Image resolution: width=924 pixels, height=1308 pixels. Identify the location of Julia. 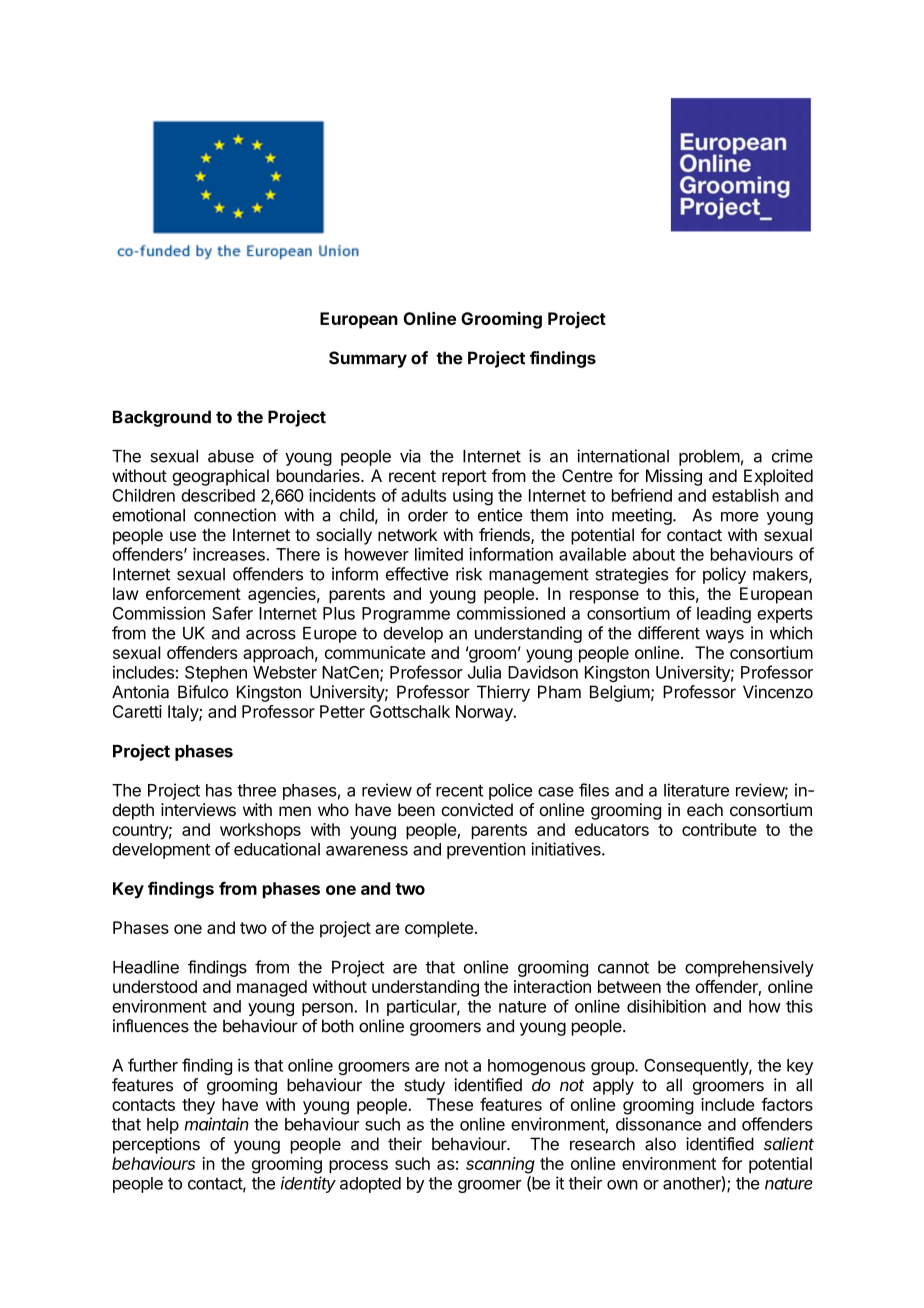
(484, 672).
